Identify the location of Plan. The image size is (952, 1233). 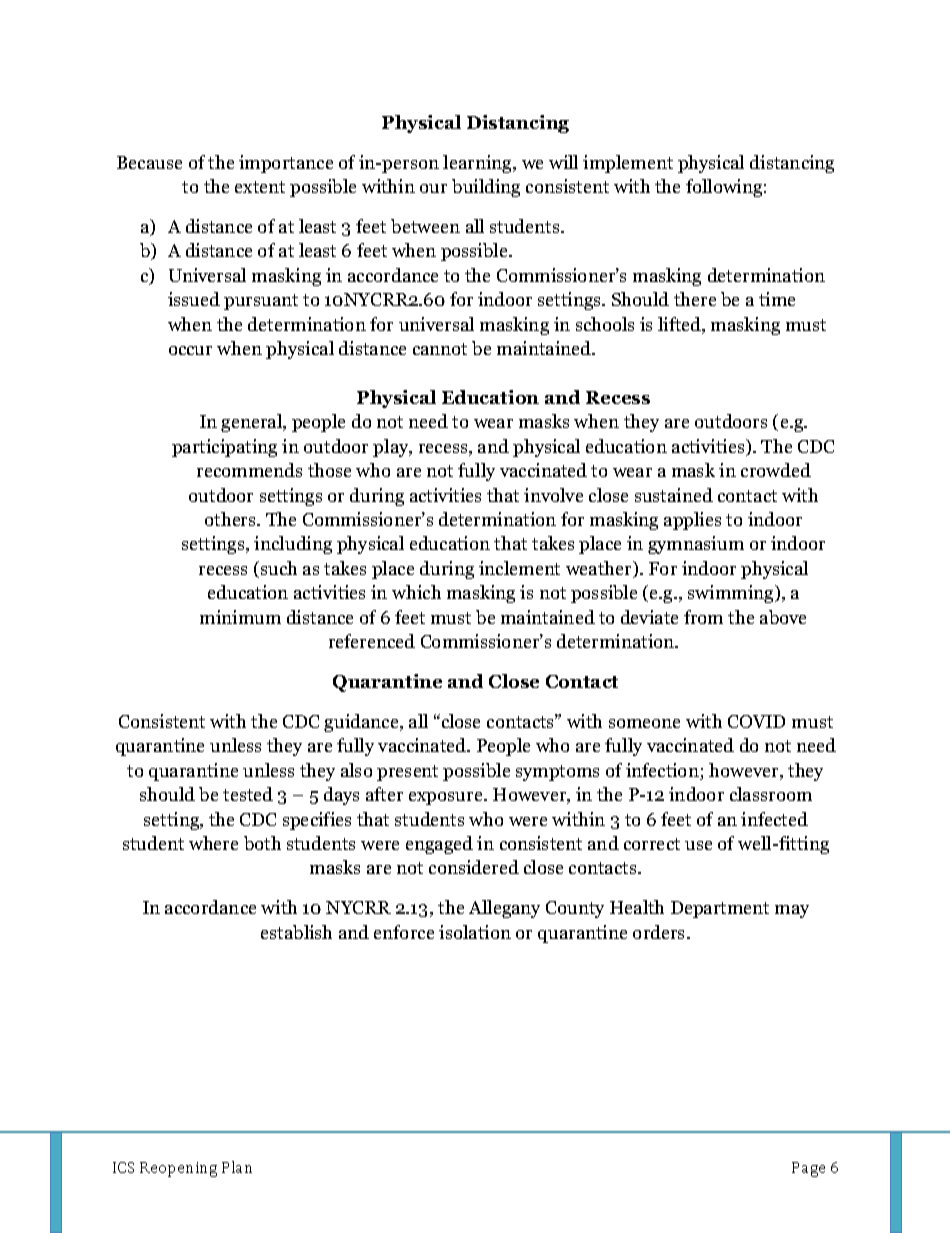
(237, 1167).
